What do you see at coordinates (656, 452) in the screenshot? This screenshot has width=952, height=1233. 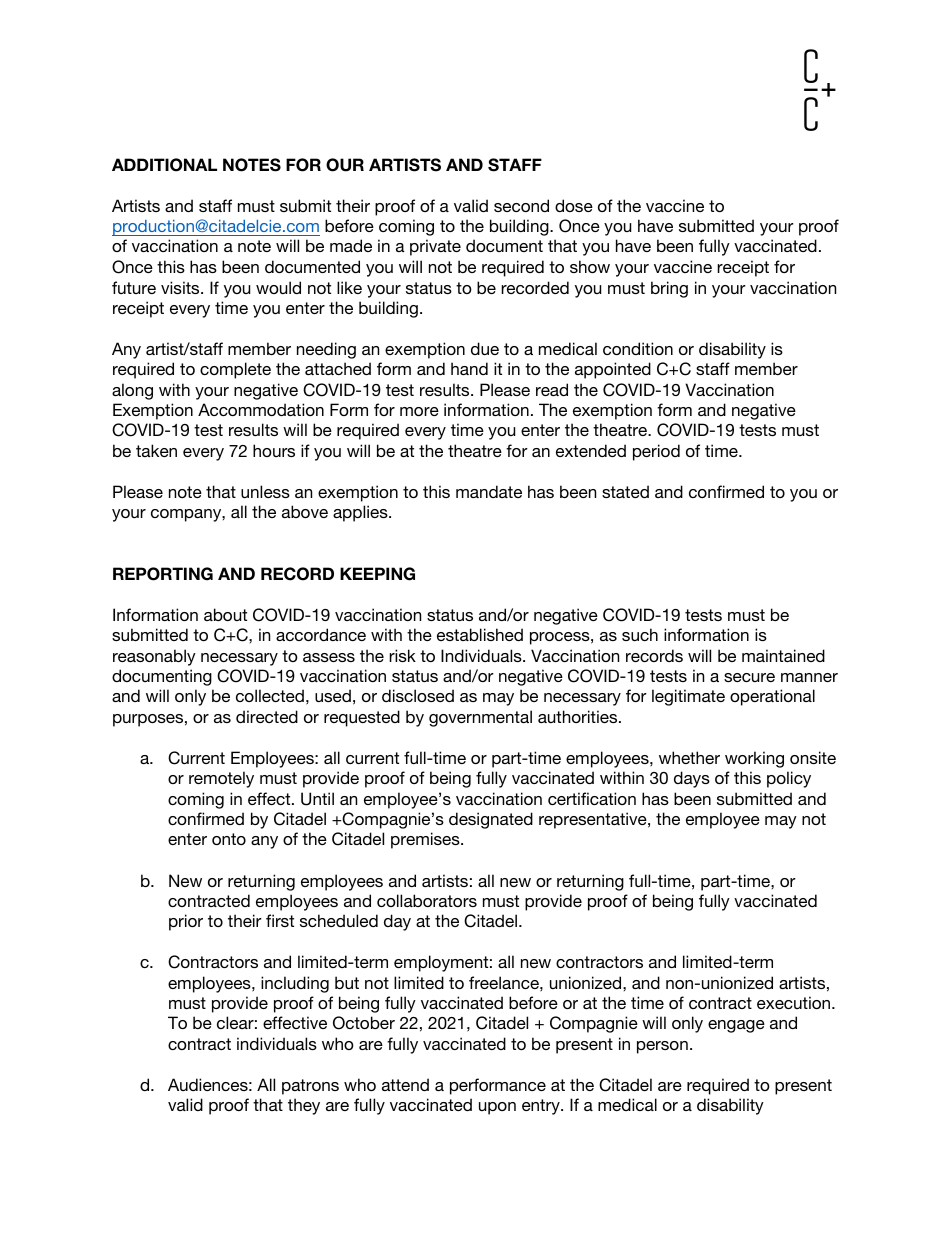 I see `period` at bounding box center [656, 452].
